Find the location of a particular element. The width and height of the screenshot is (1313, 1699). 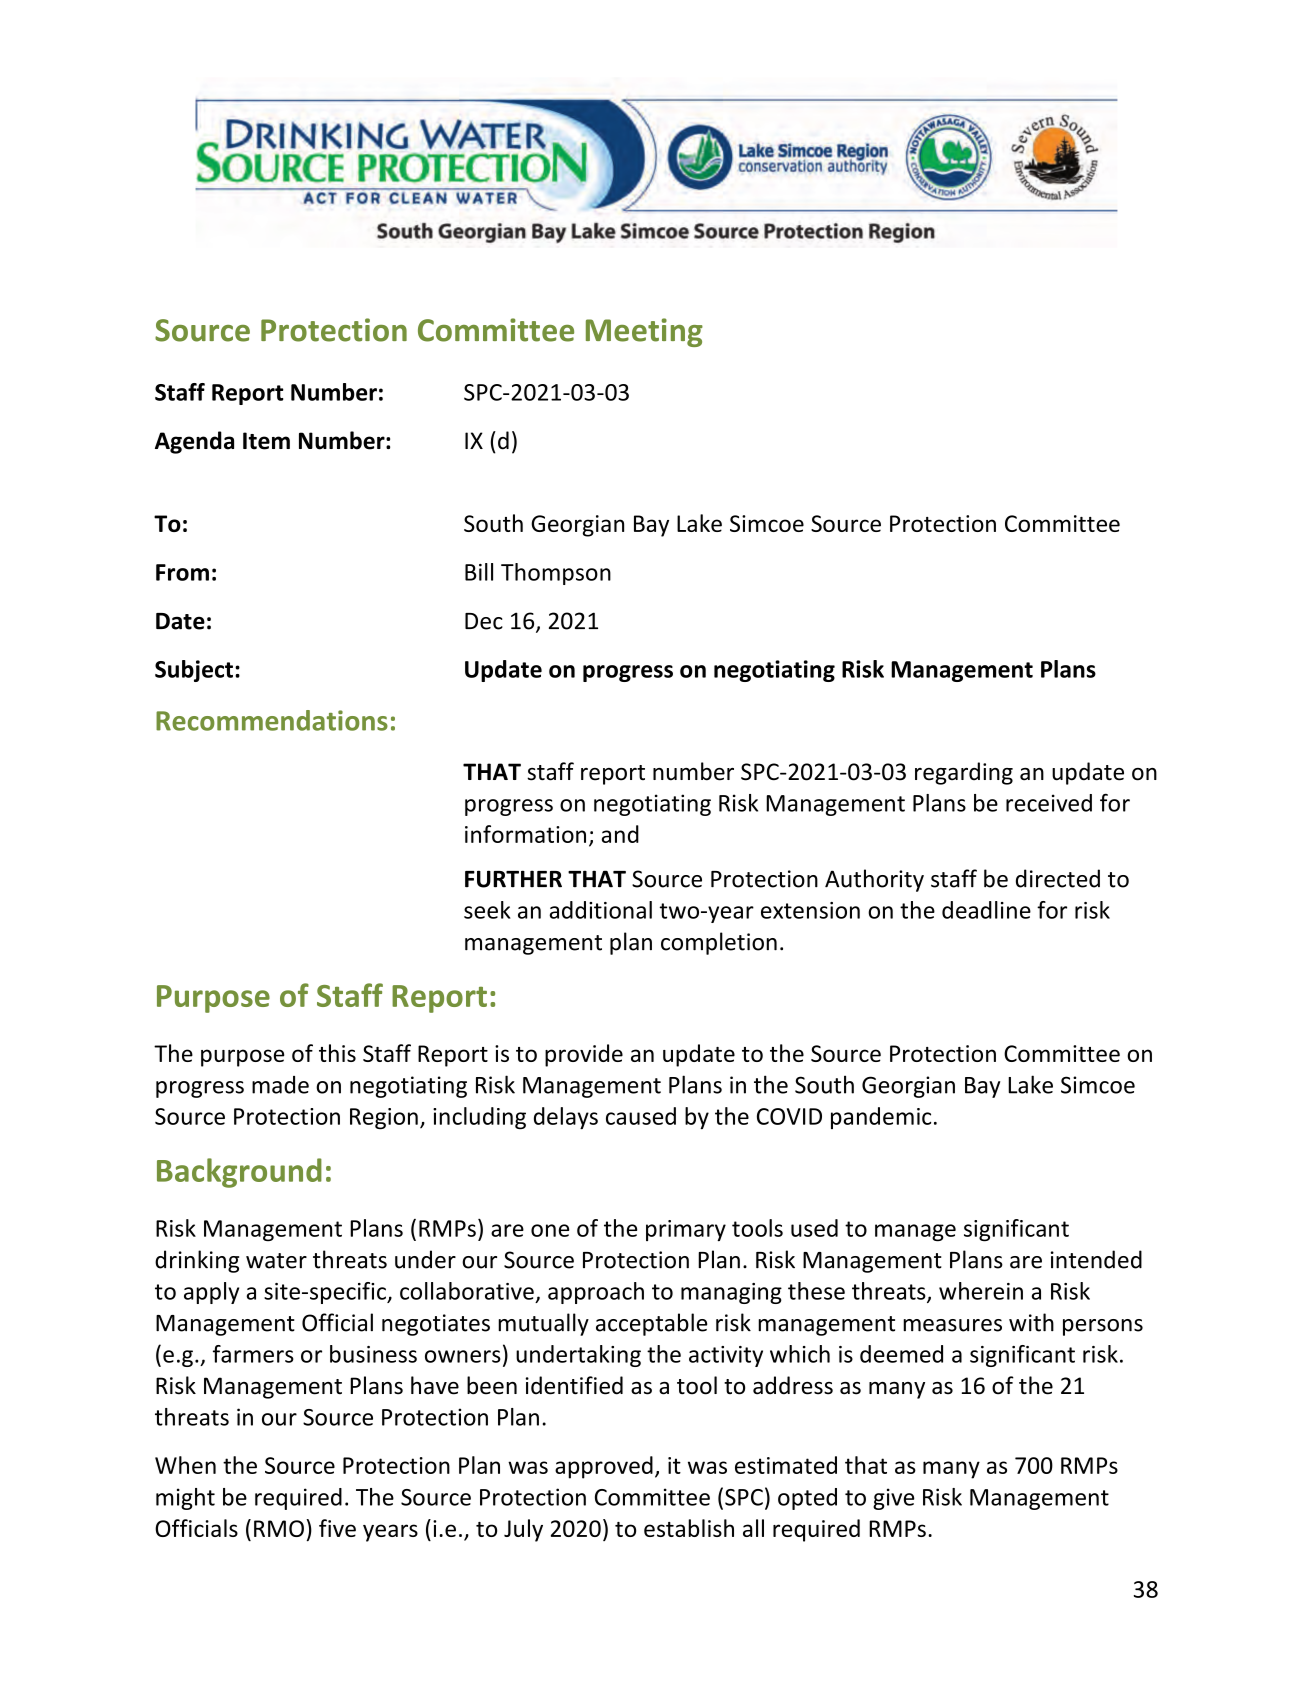

this is located at coordinates (337, 1053).
